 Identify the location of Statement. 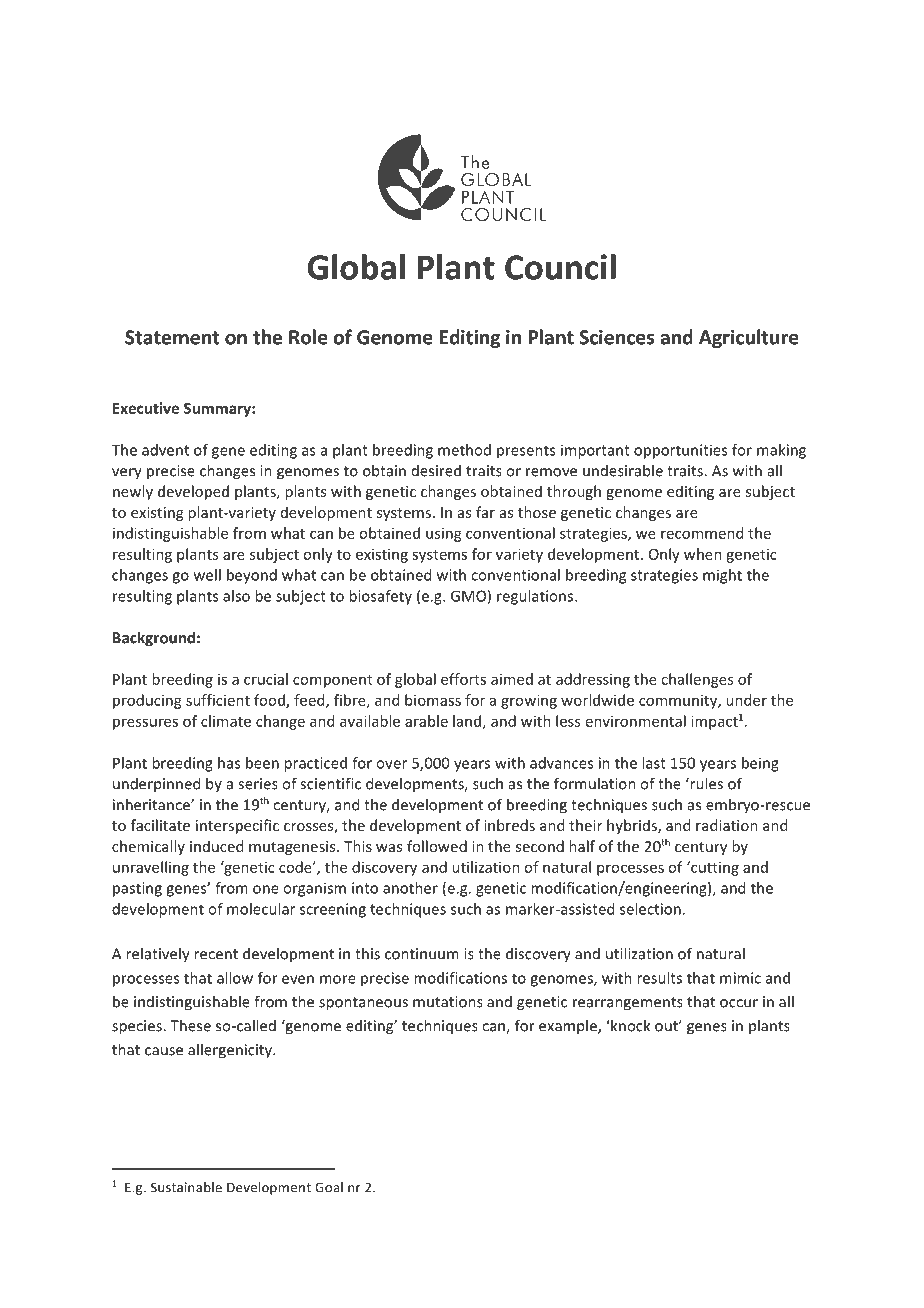
(172, 337).
